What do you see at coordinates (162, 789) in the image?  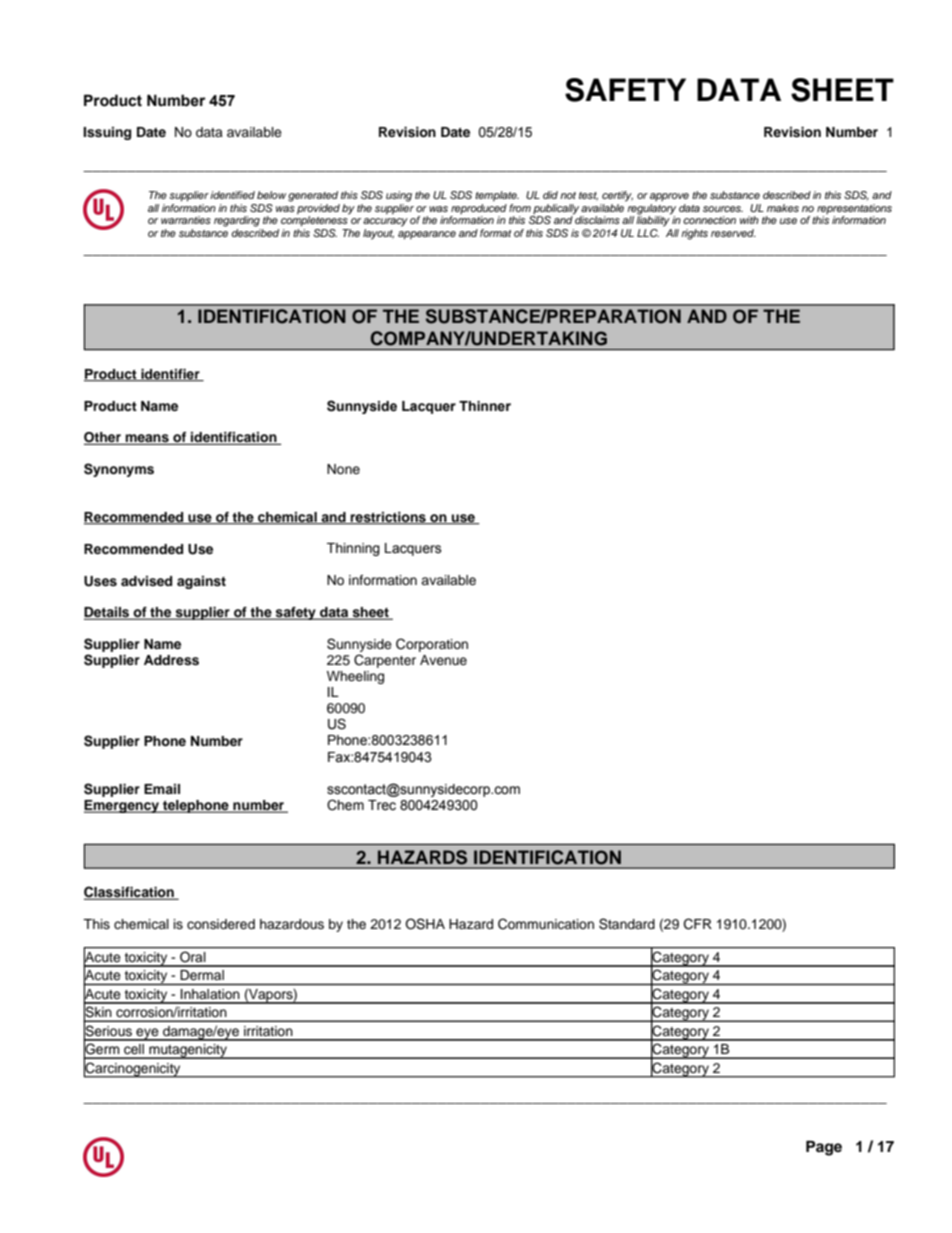 I see `Email` at bounding box center [162, 789].
